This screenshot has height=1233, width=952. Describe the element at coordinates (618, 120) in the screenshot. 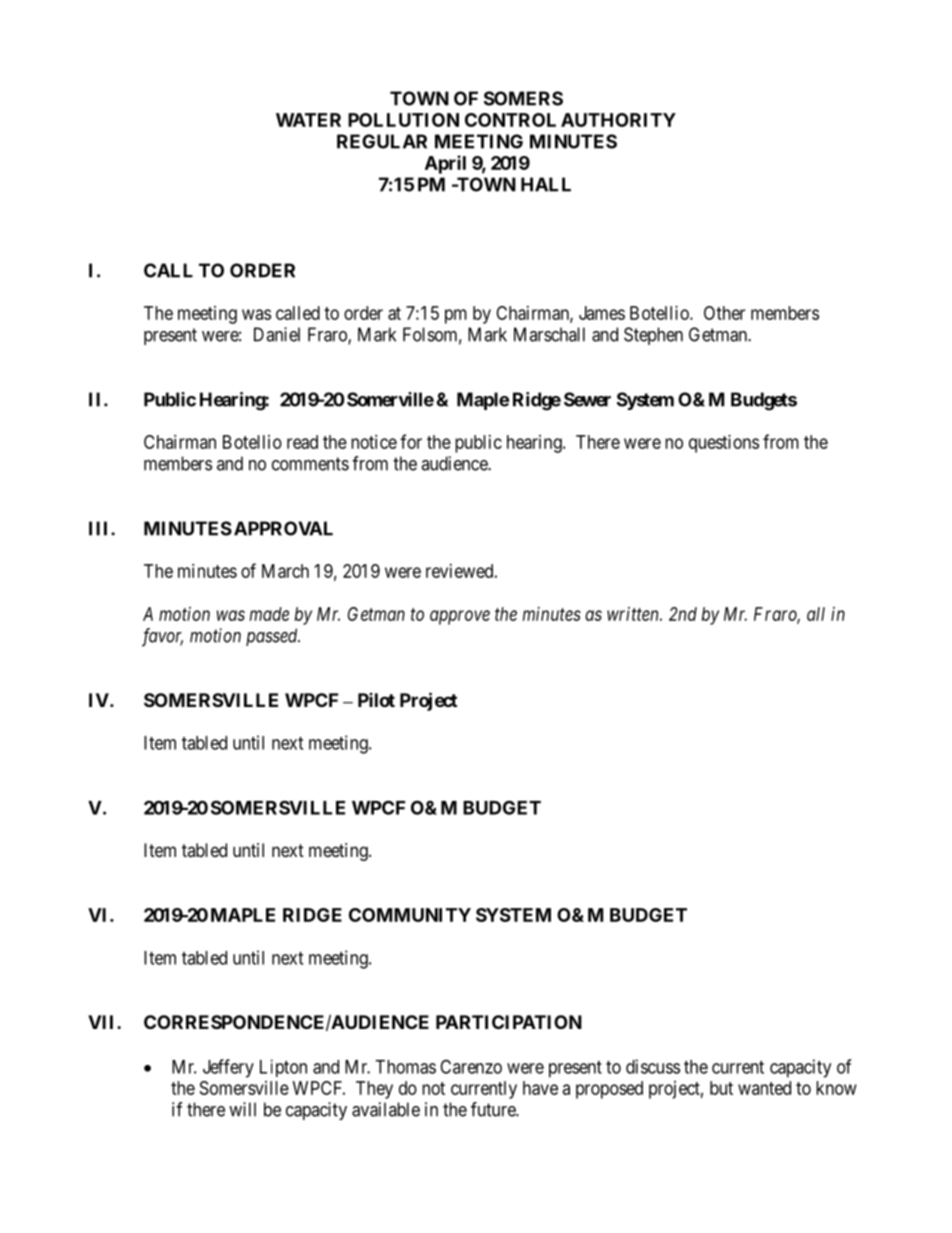

I see `AUTHORITY` at that location.
